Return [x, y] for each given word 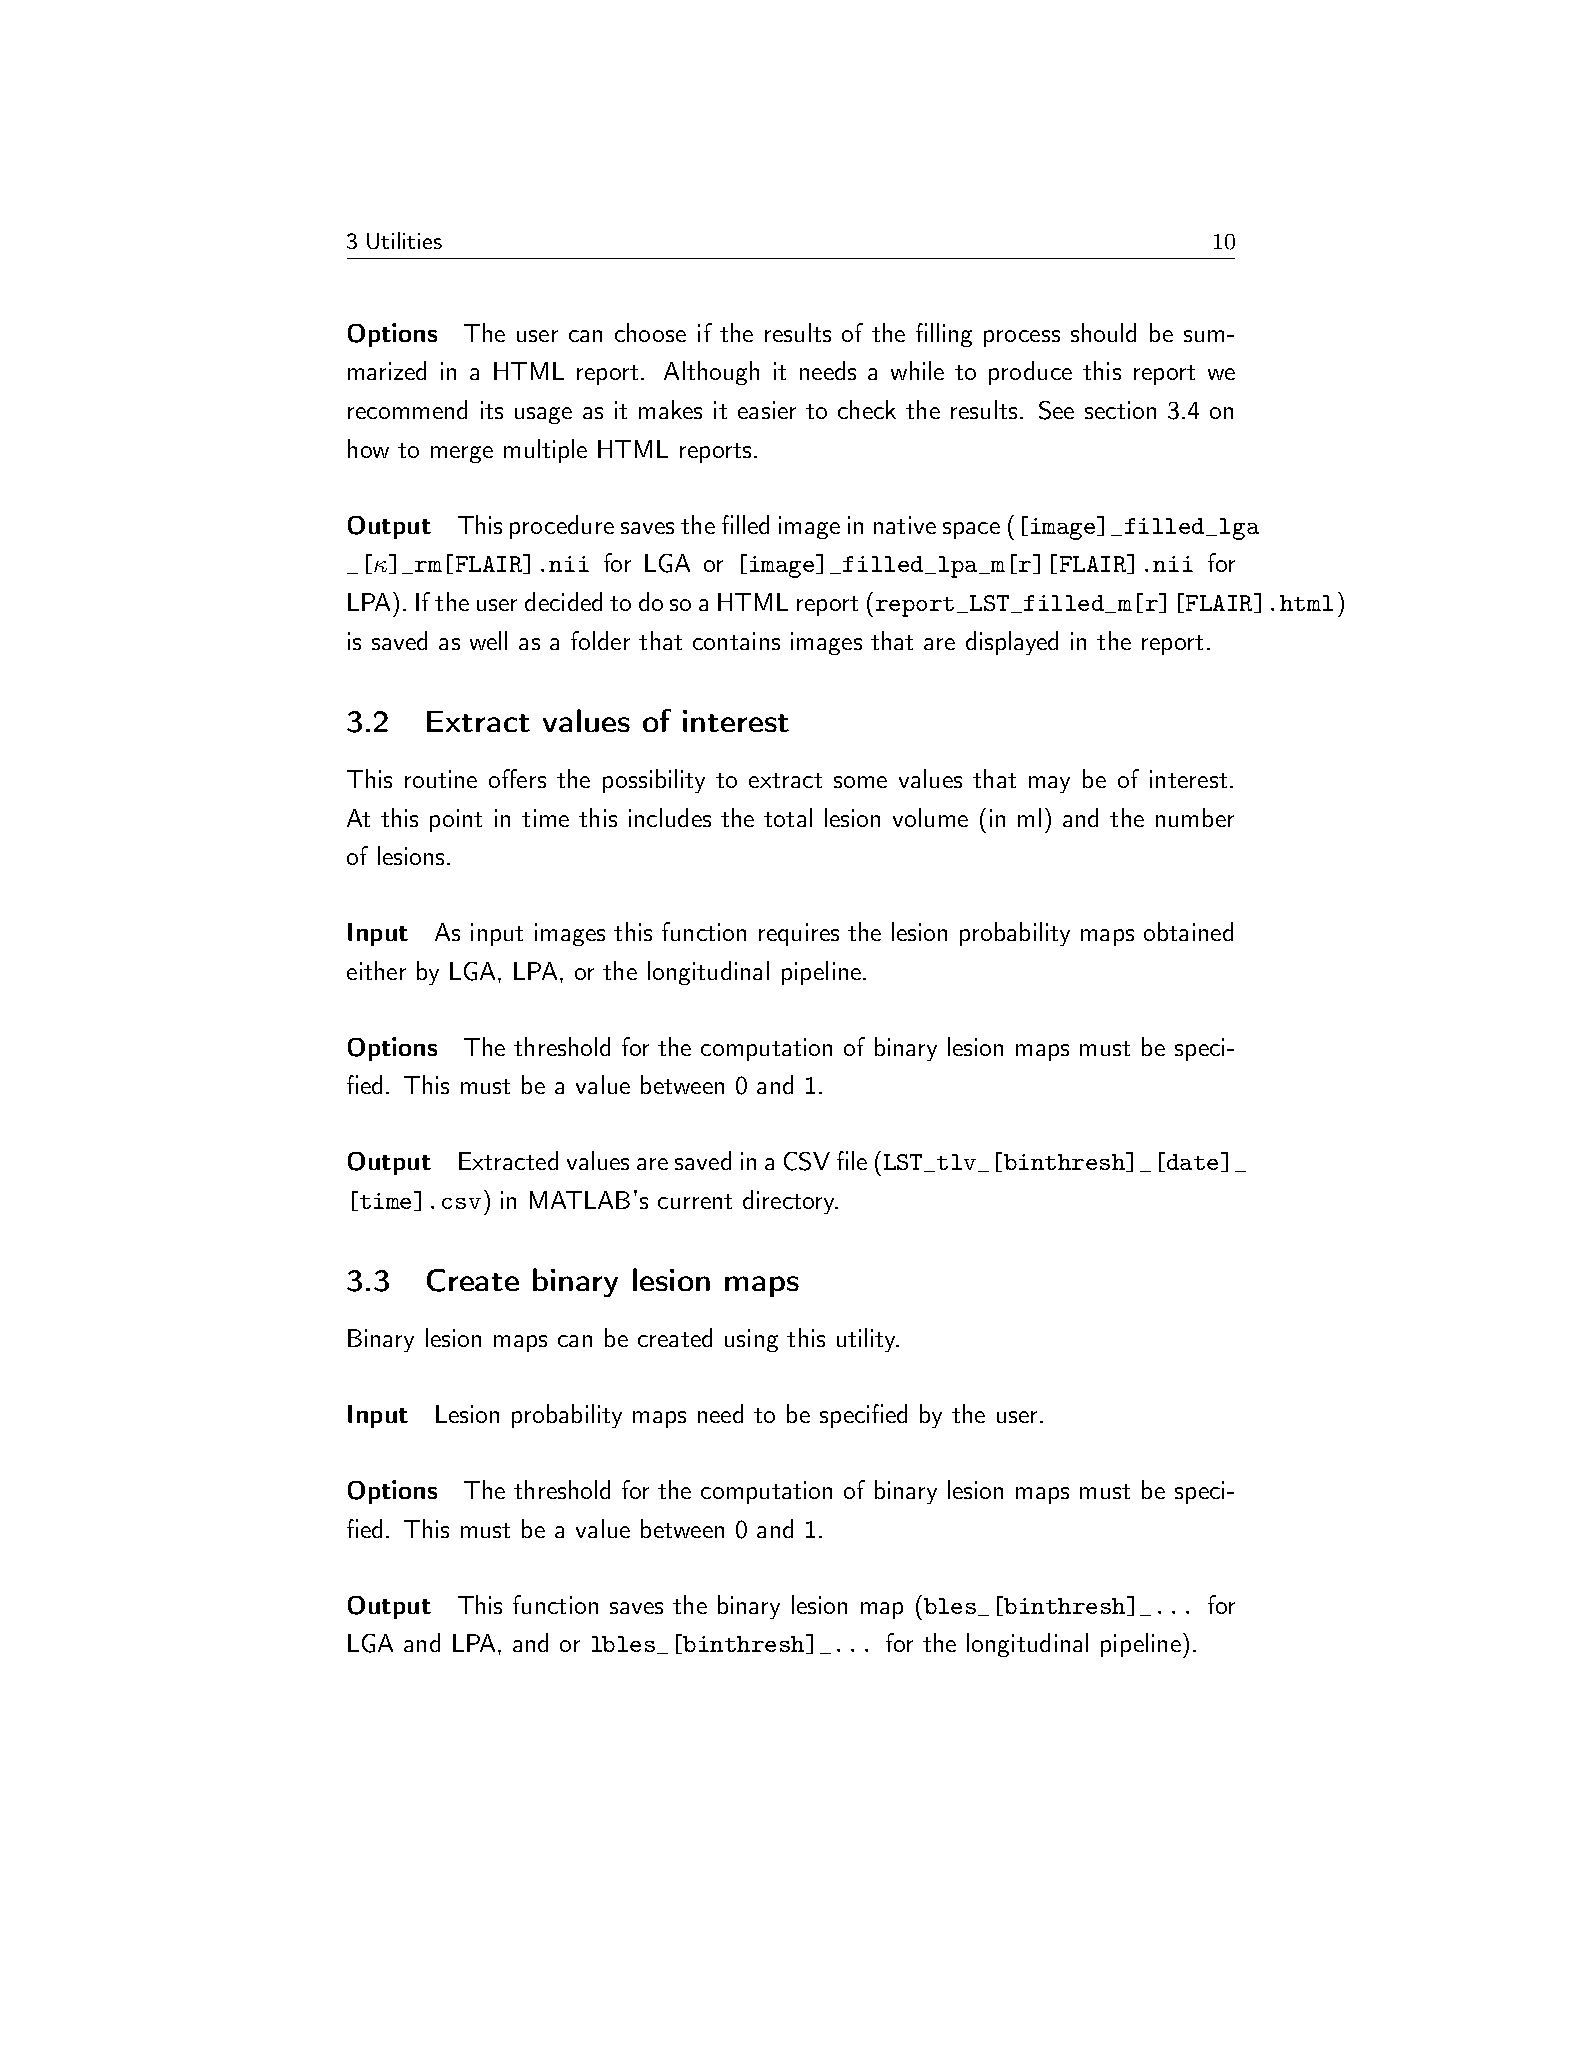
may [1049, 784]
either [376, 970]
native [905, 525]
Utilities [404, 240]
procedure [562, 527]
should [1103, 332]
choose [650, 332]
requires [799, 934]
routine [441, 779]
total [788, 817]
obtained [1188, 931]
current [695, 1201]
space [971, 530]
